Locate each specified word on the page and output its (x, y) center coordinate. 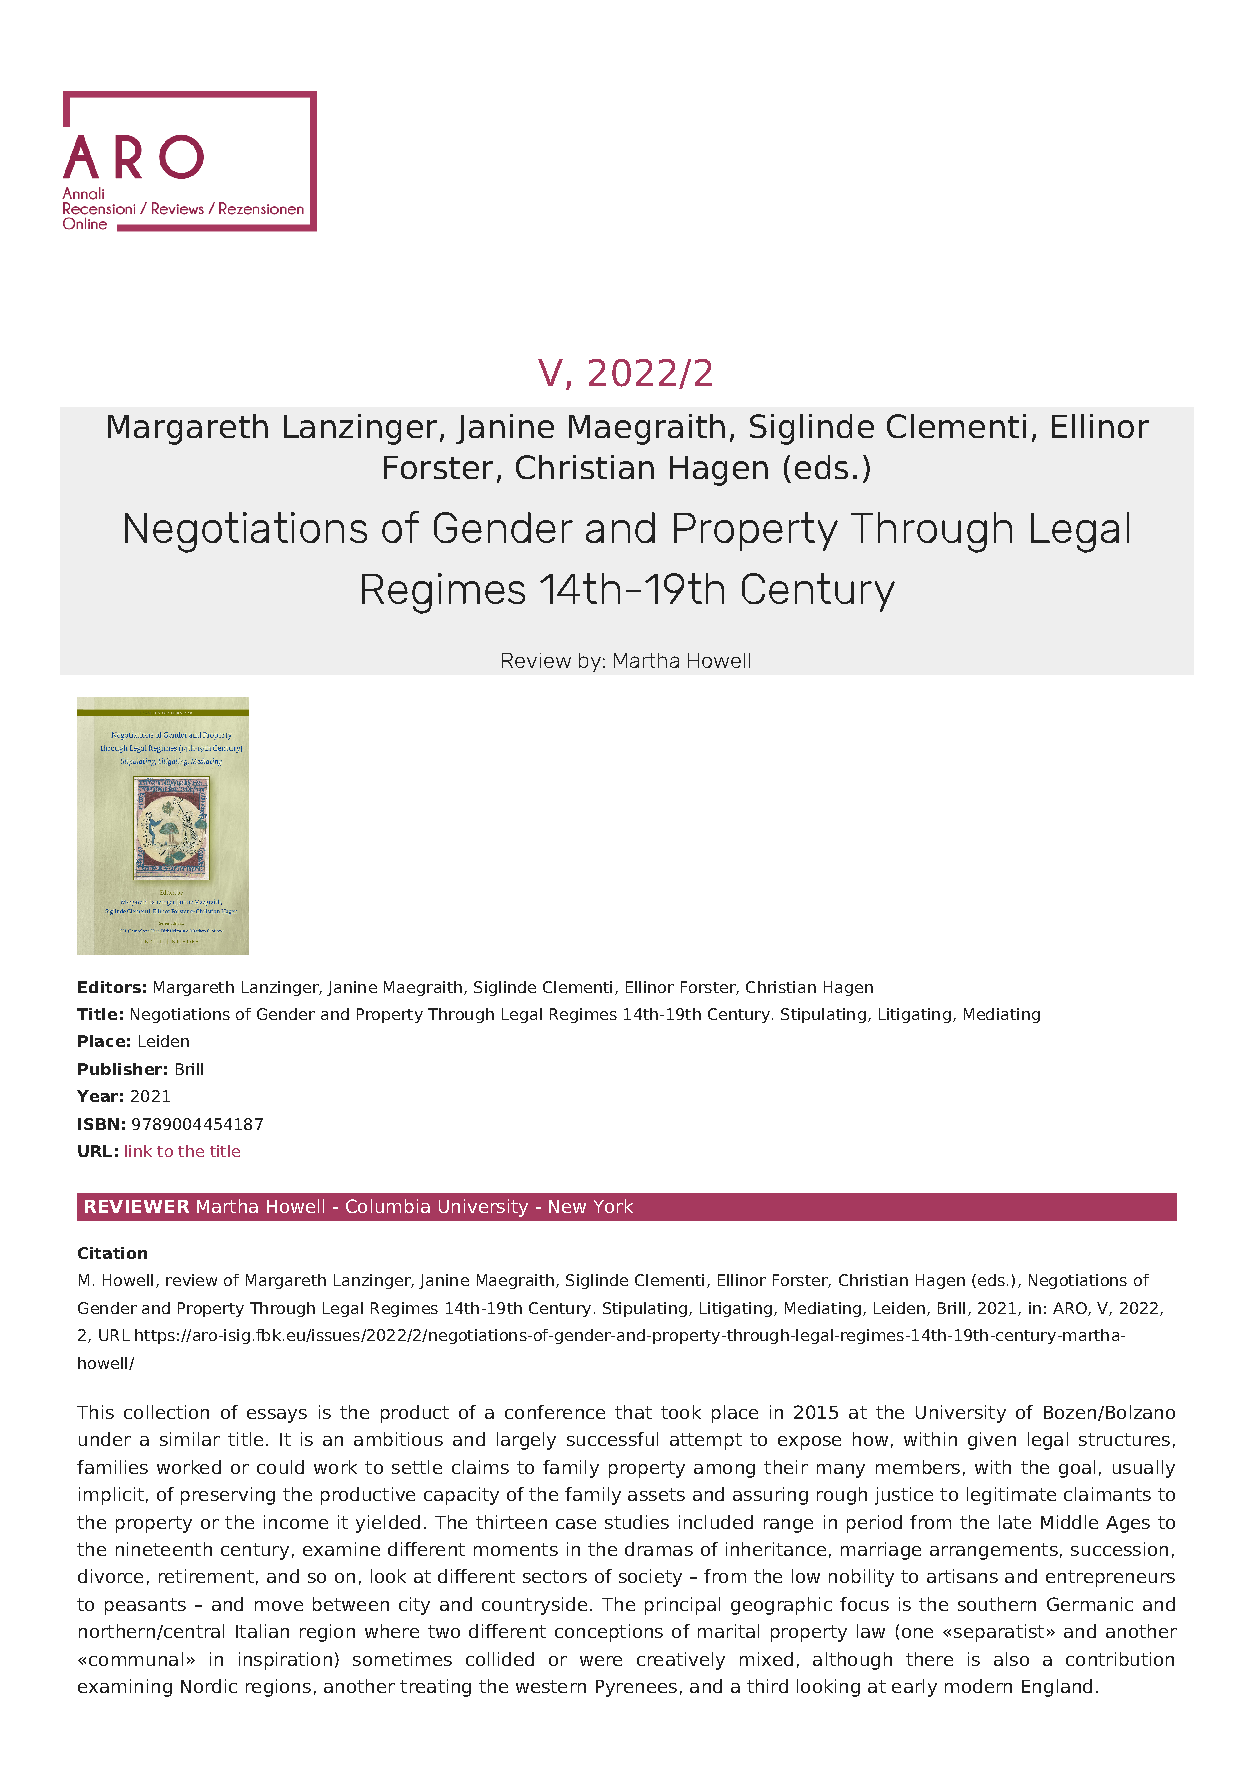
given (992, 1441)
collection (166, 1412)
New (567, 1206)
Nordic (209, 1686)
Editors (109, 987)
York (613, 1206)
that (633, 1412)
